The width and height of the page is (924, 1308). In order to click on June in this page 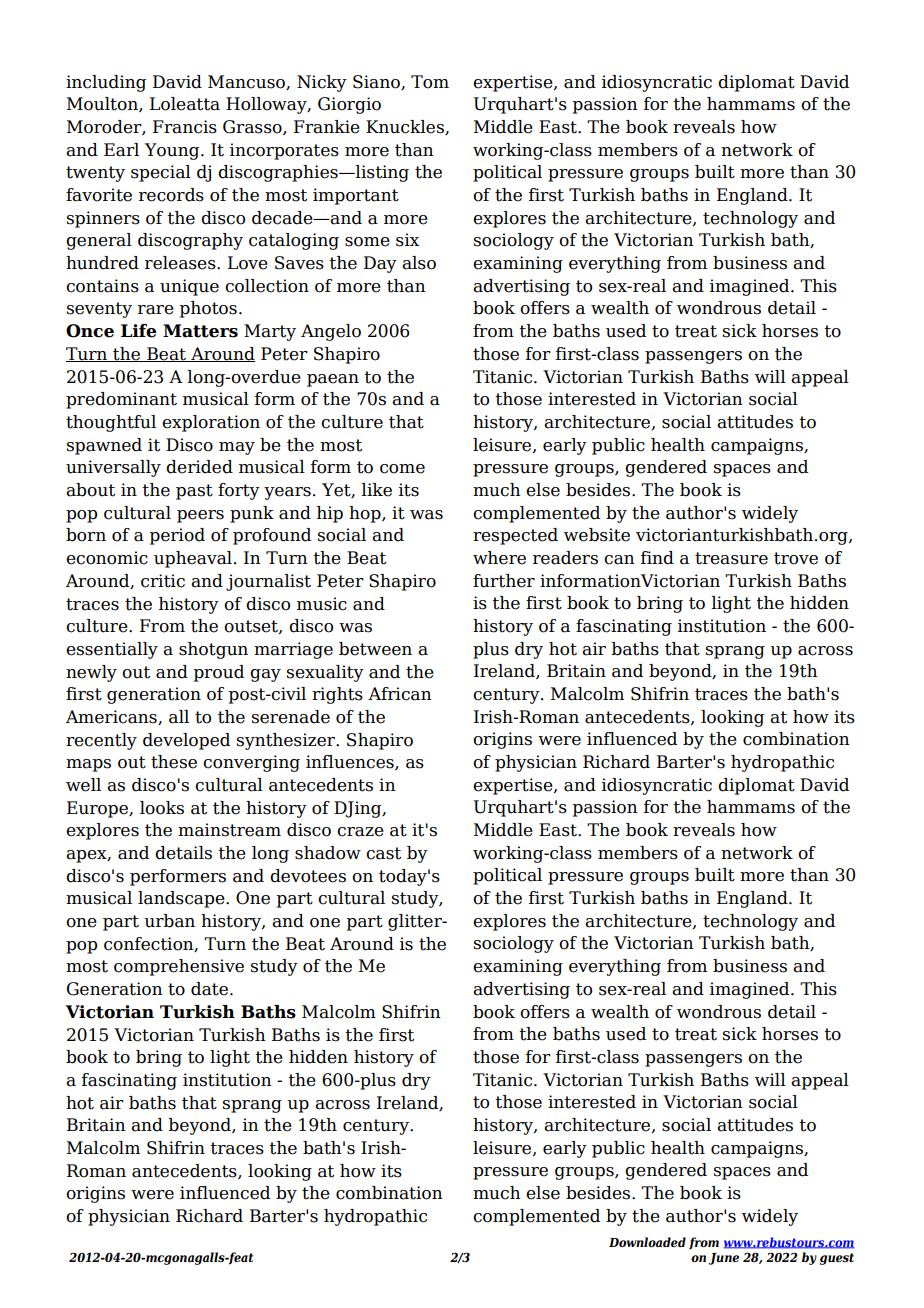, I will do `click(724, 1259)`.
